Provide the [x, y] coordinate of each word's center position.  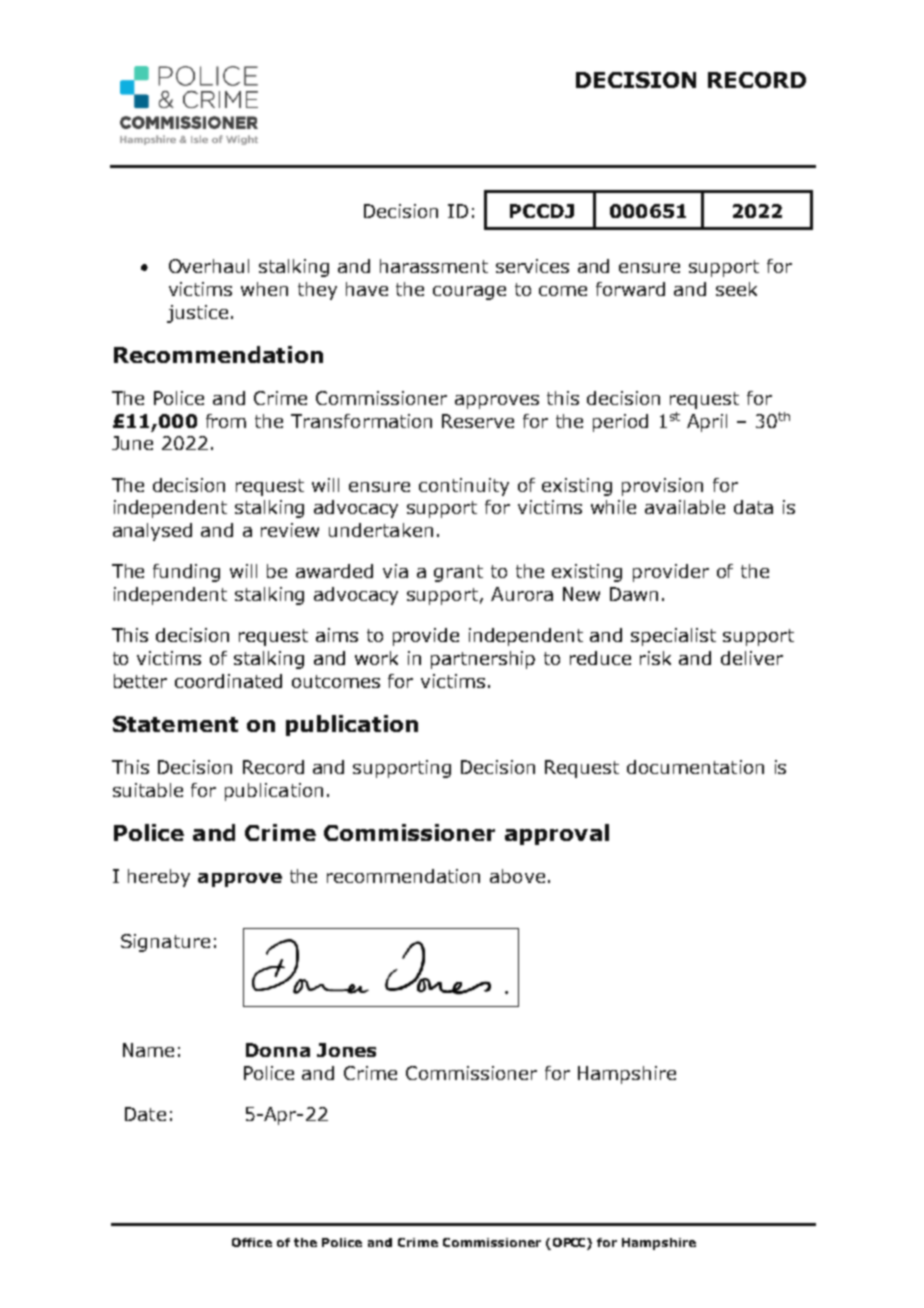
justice [197, 314]
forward [630, 289]
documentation [695, 767]
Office [252, 1242]
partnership [483, 660]
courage [469, 293]
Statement [175, 724]
